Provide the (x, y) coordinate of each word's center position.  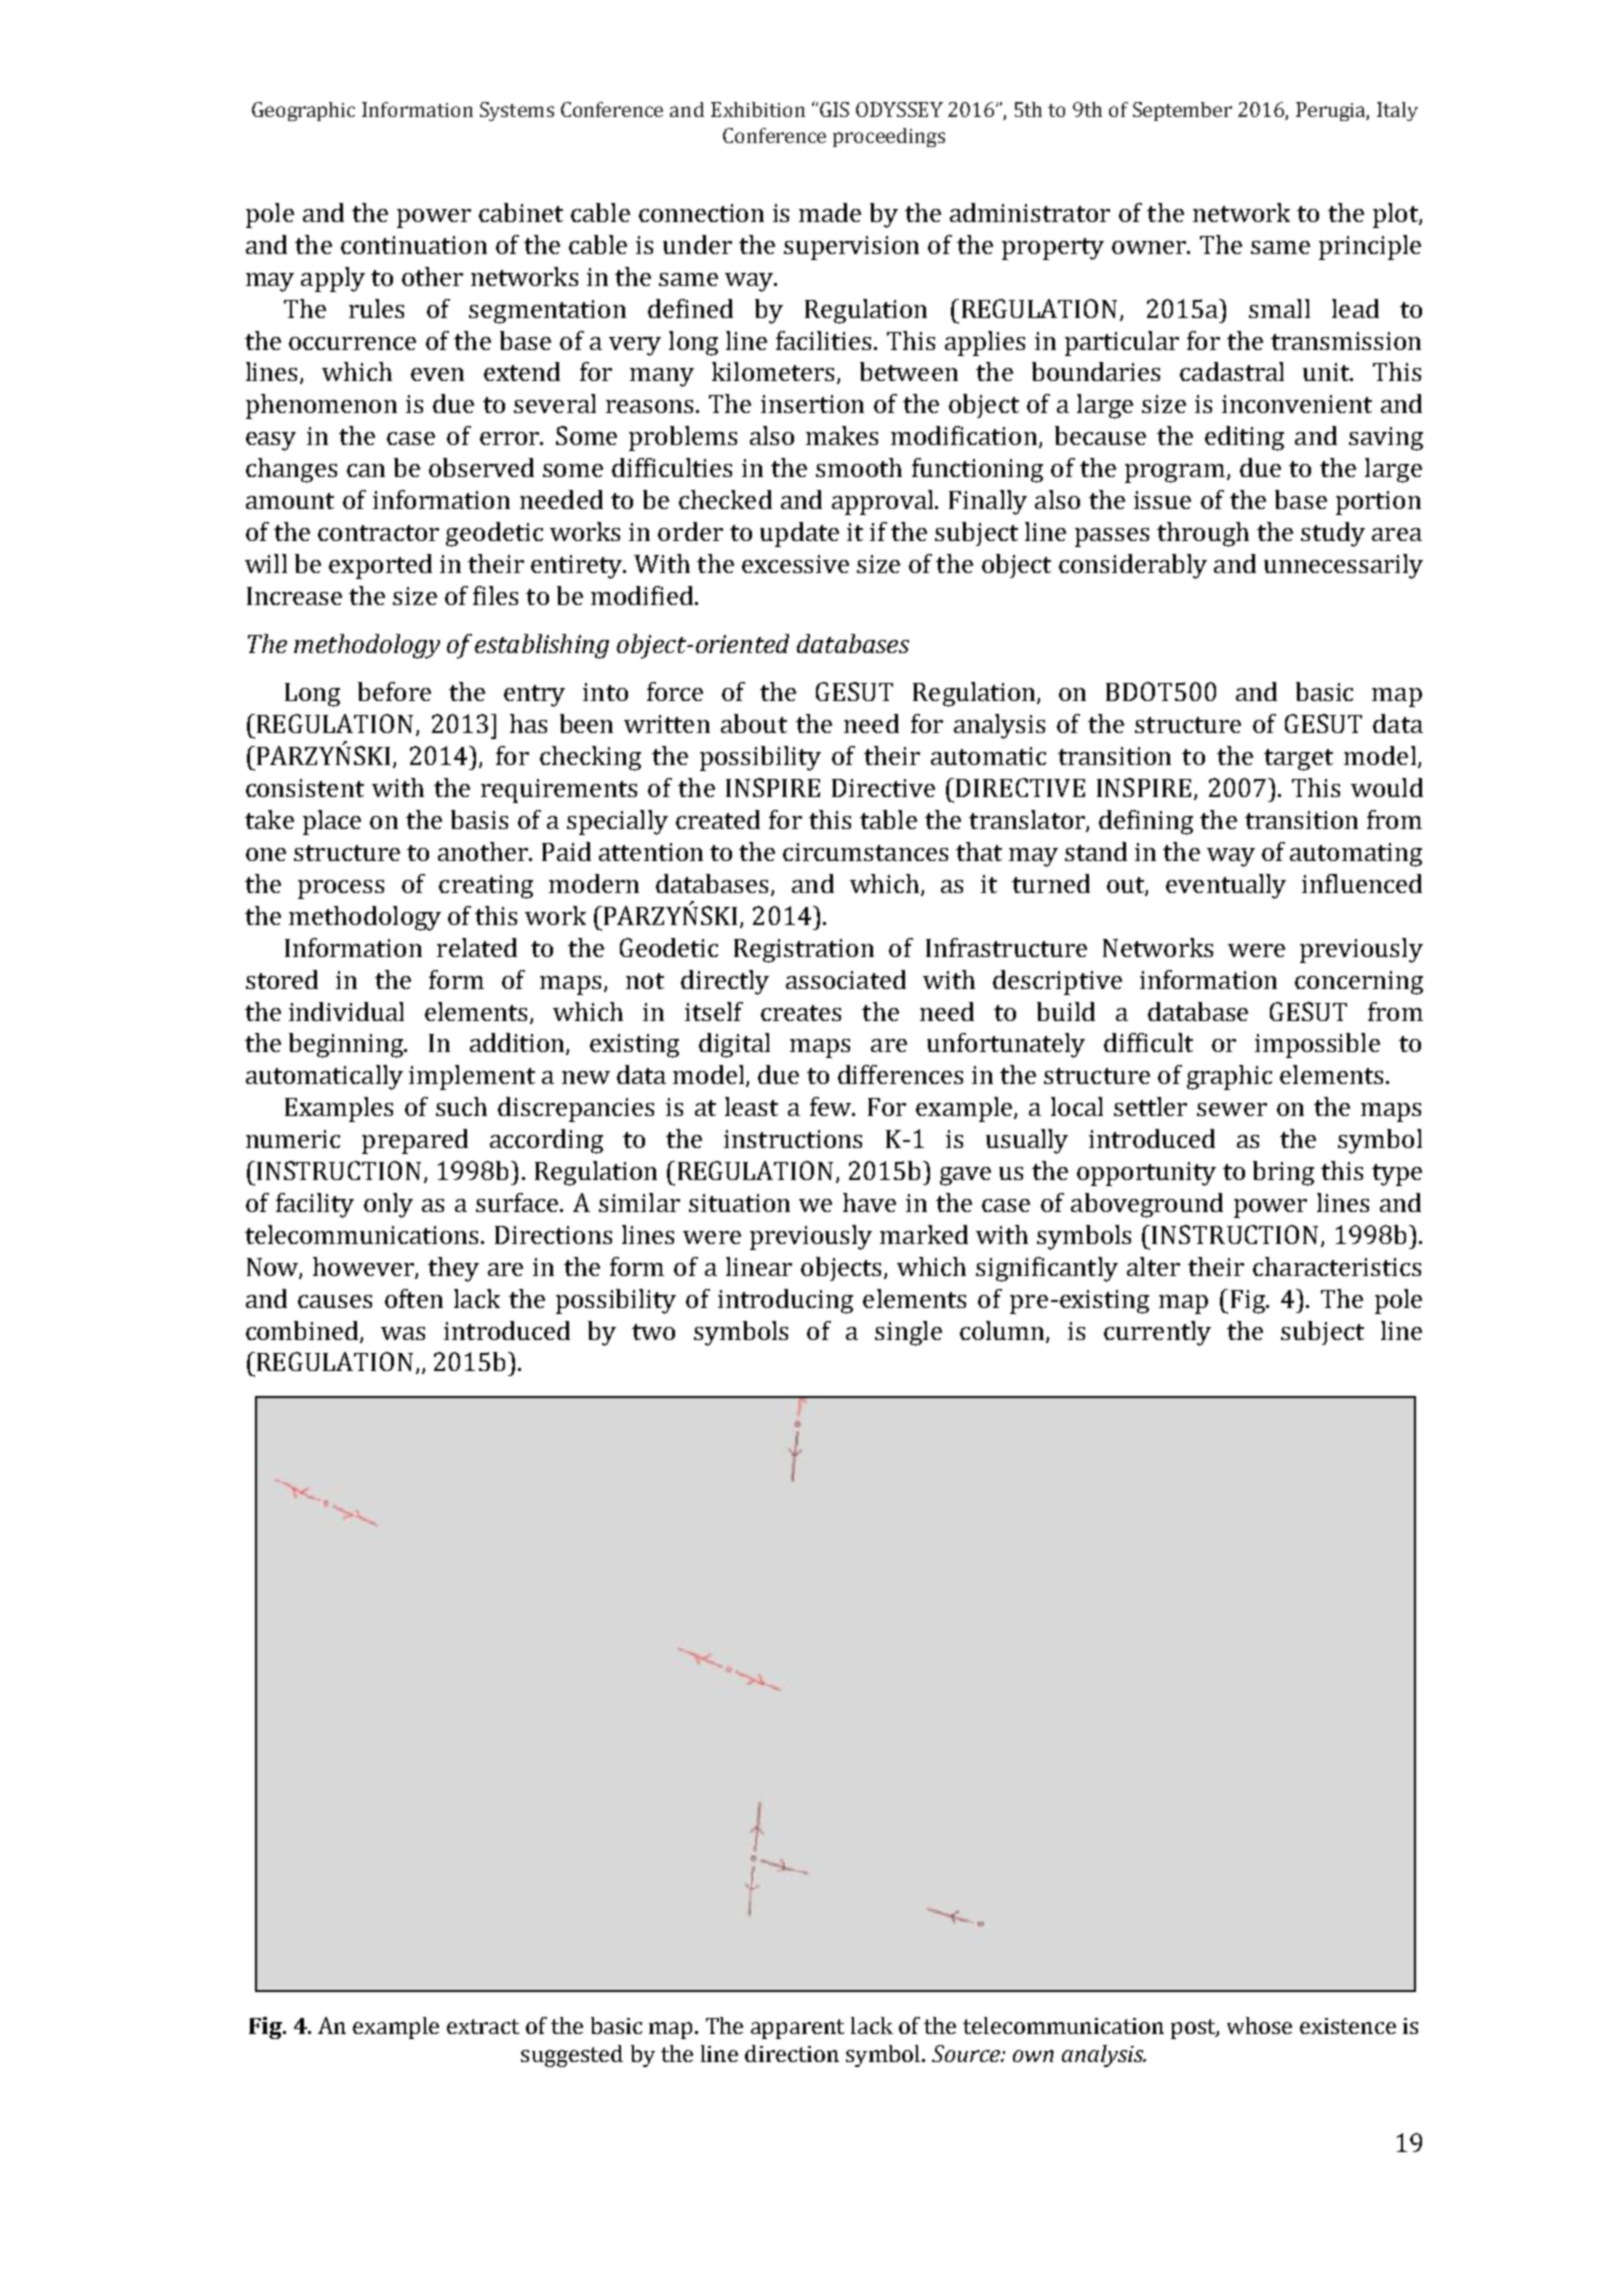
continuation (414, 245)
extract (483, 2026)
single (908, 1333)
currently (1157, 1333)
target (1298, 760)
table (888, 819)
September (1182, 111)
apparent (797, 2029)
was (403, 1333)
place (332, 822)
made (830, 212)
